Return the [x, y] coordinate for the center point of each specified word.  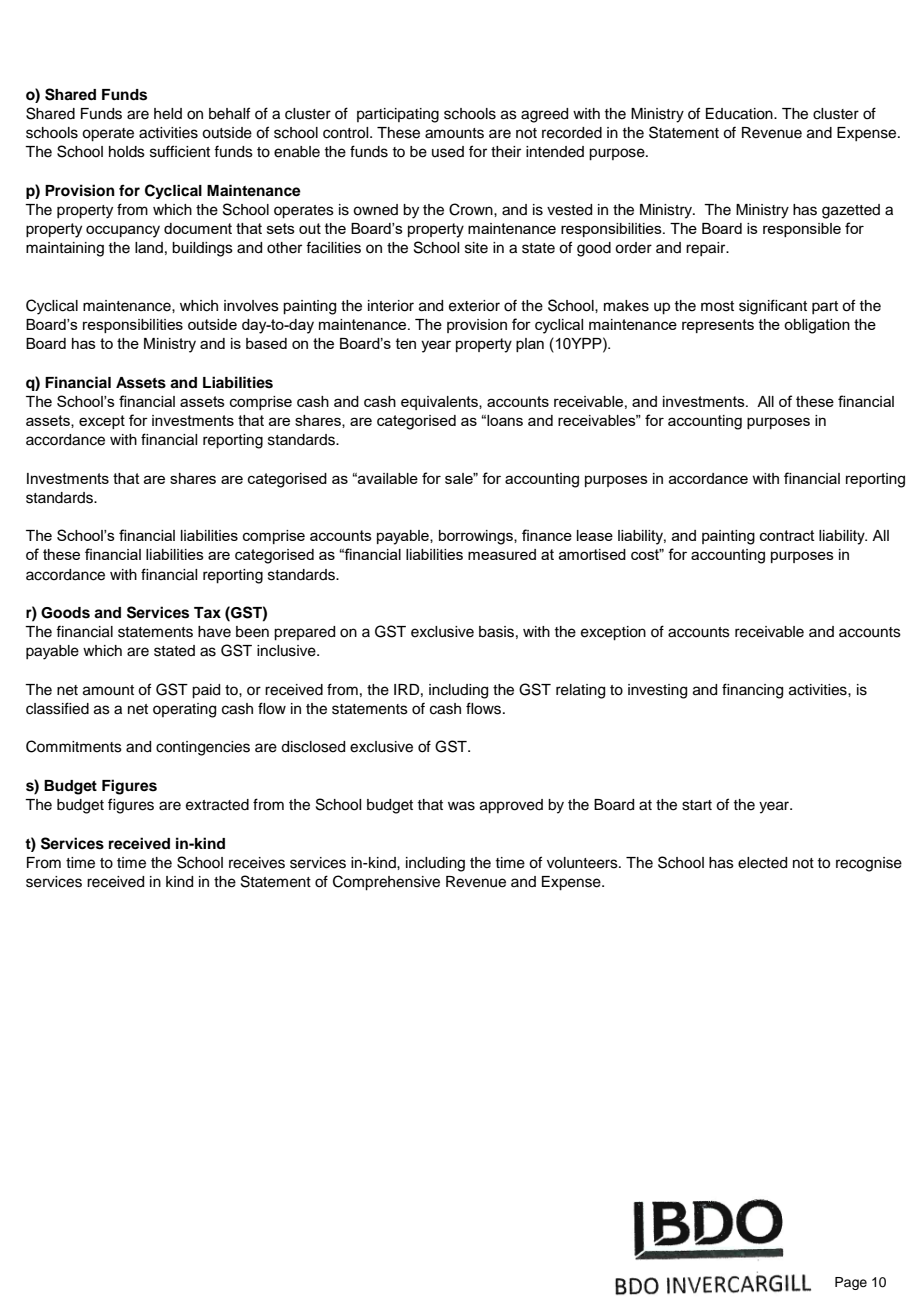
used [448, 152]
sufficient [180, 151]
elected [762, 863]
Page [851, 1283]
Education [740, 114]
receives [257, 863]
